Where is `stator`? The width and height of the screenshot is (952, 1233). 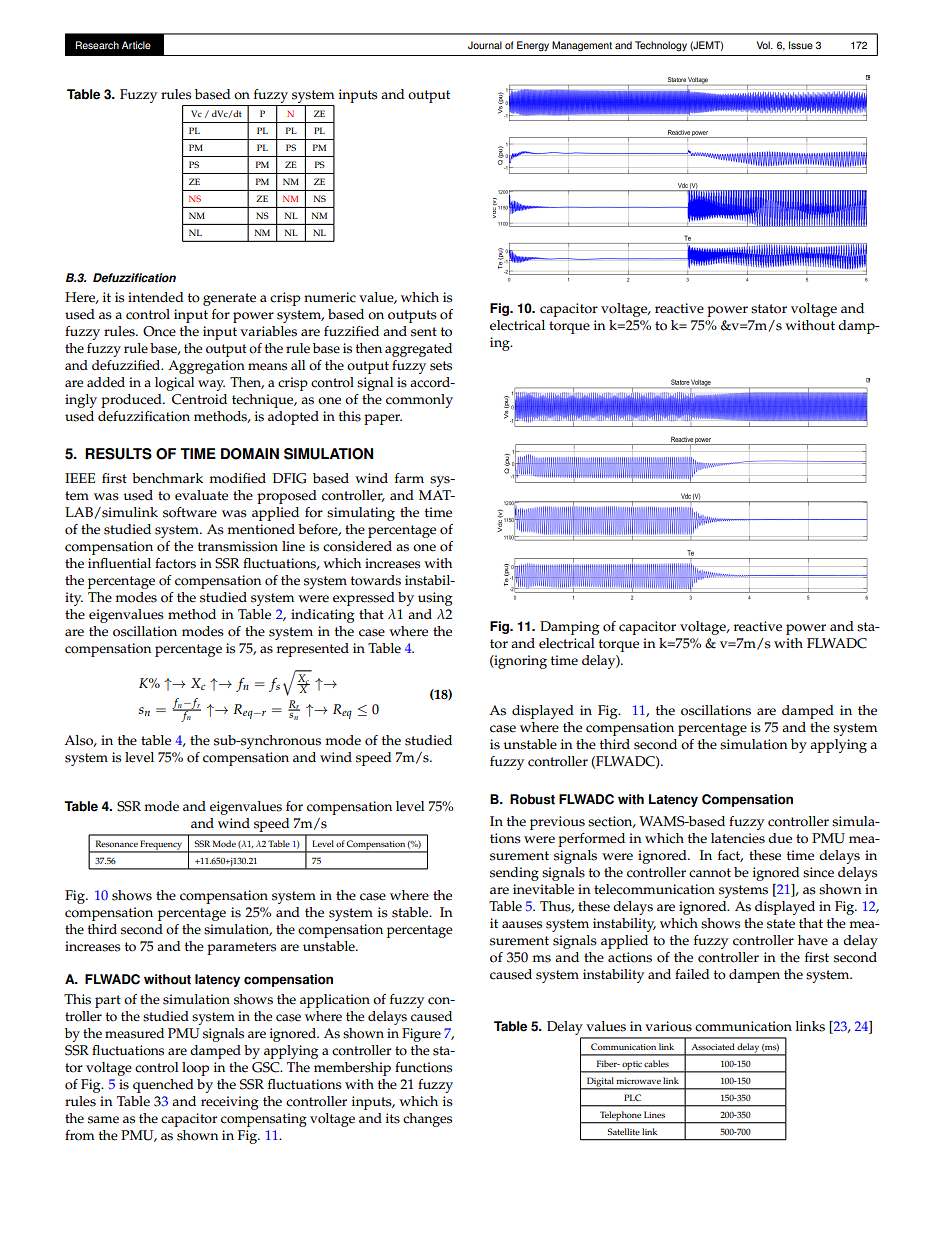
stator is located at coordinates (769, 309).
